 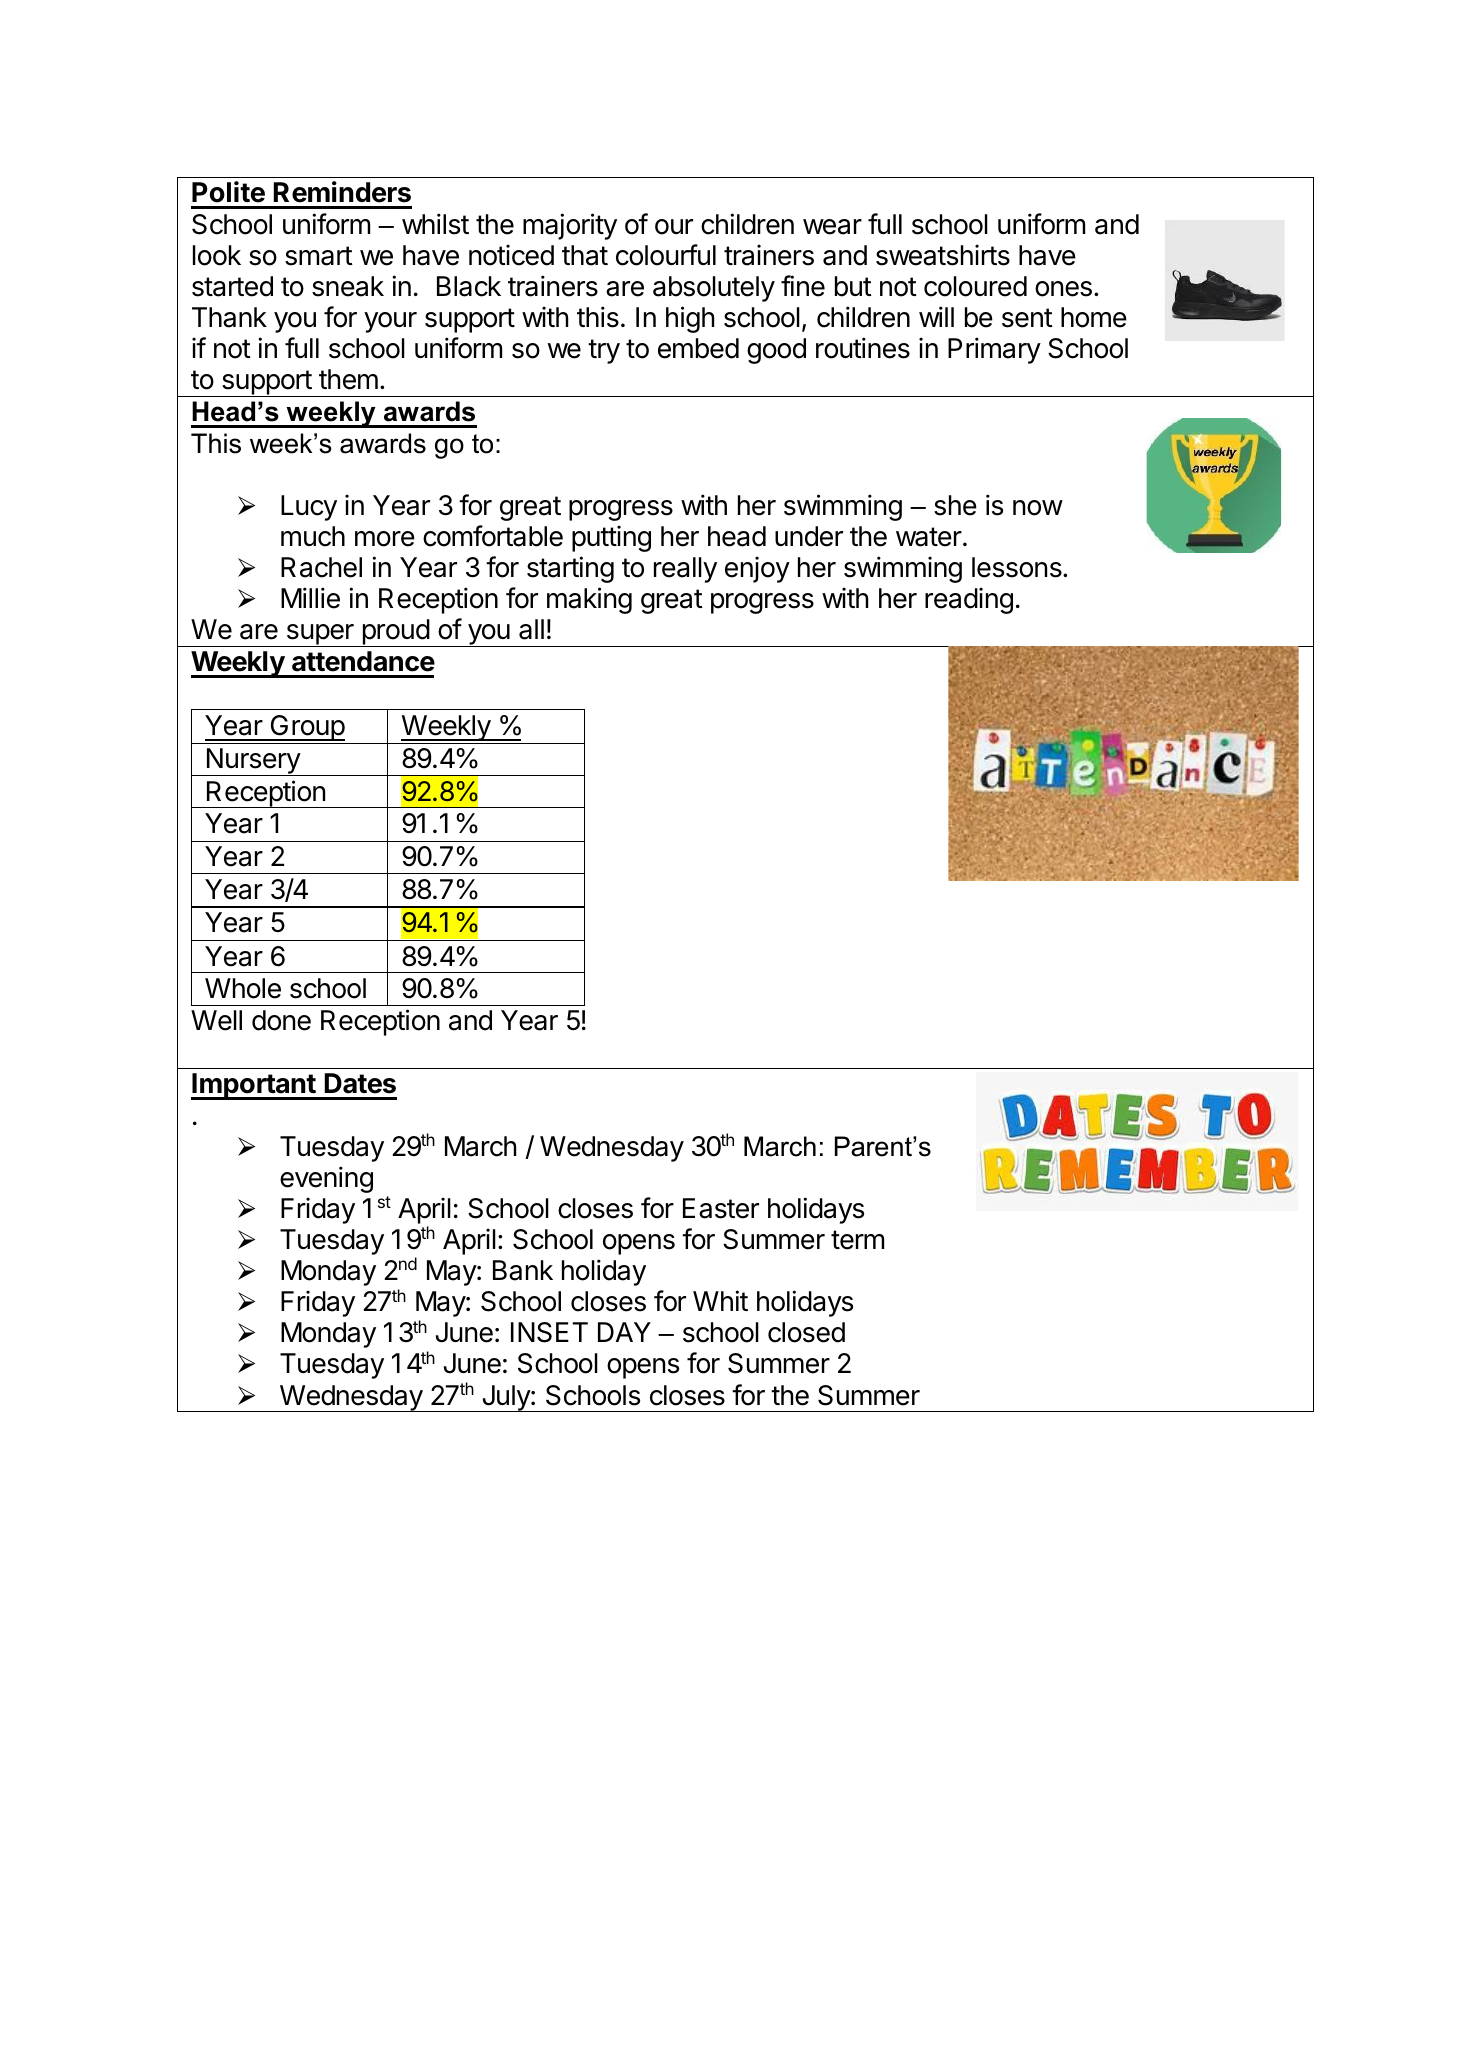 I want to click on term, so click(x=857, y=1240).
